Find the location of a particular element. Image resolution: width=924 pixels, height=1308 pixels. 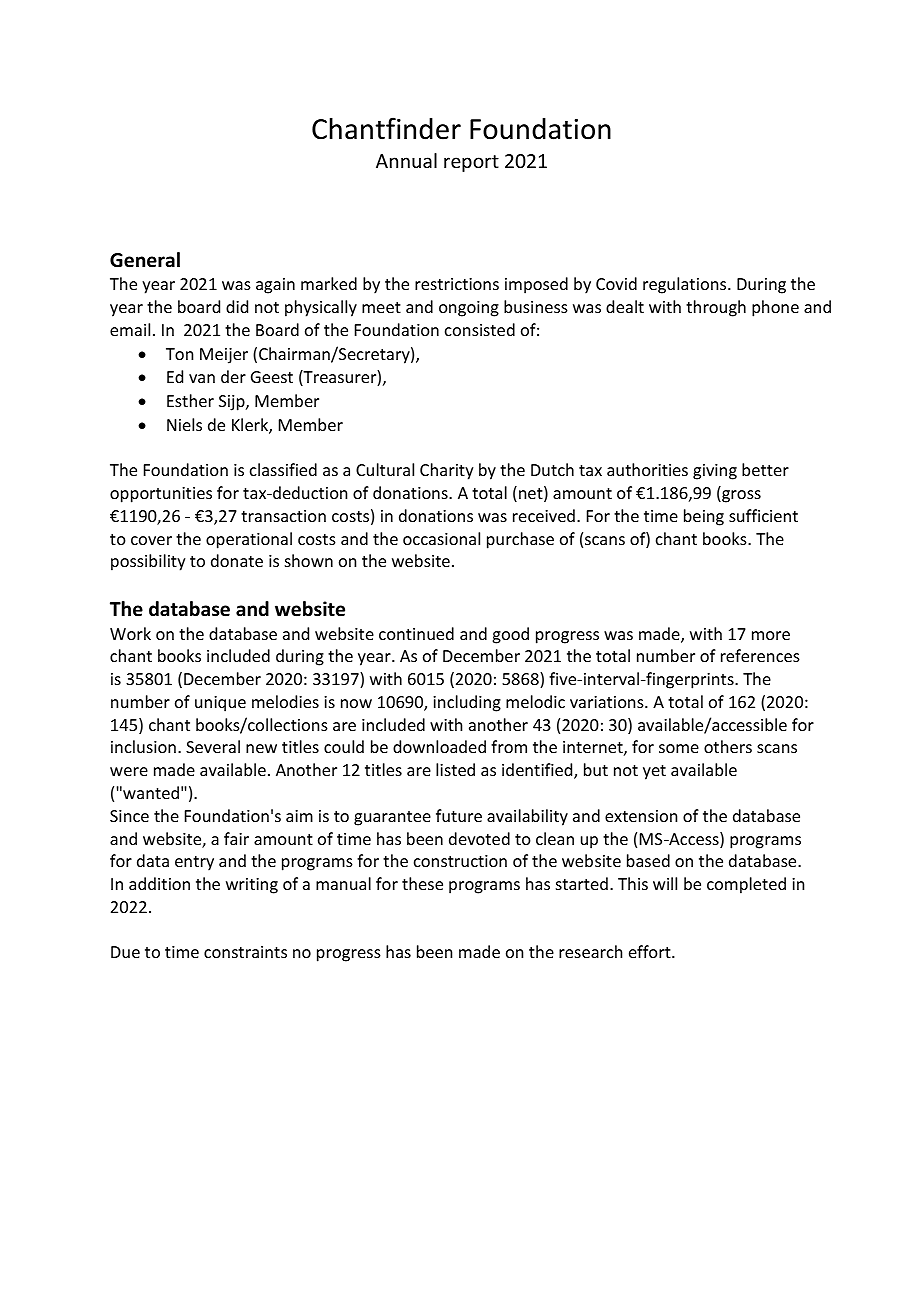

regulations is located at coordinates (686, 285).
